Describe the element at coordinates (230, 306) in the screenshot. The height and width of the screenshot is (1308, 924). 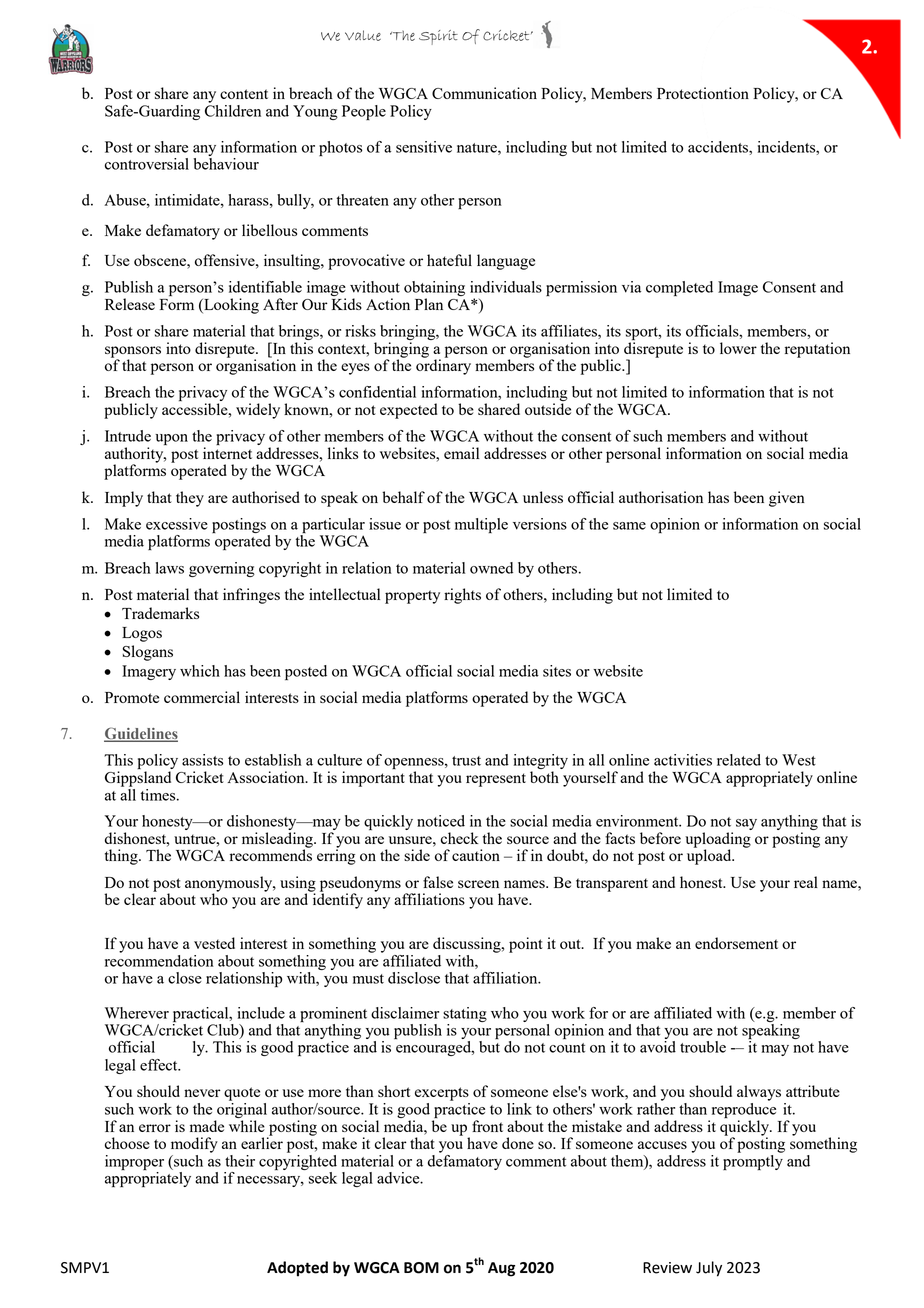
I see `Looking` at that location.
